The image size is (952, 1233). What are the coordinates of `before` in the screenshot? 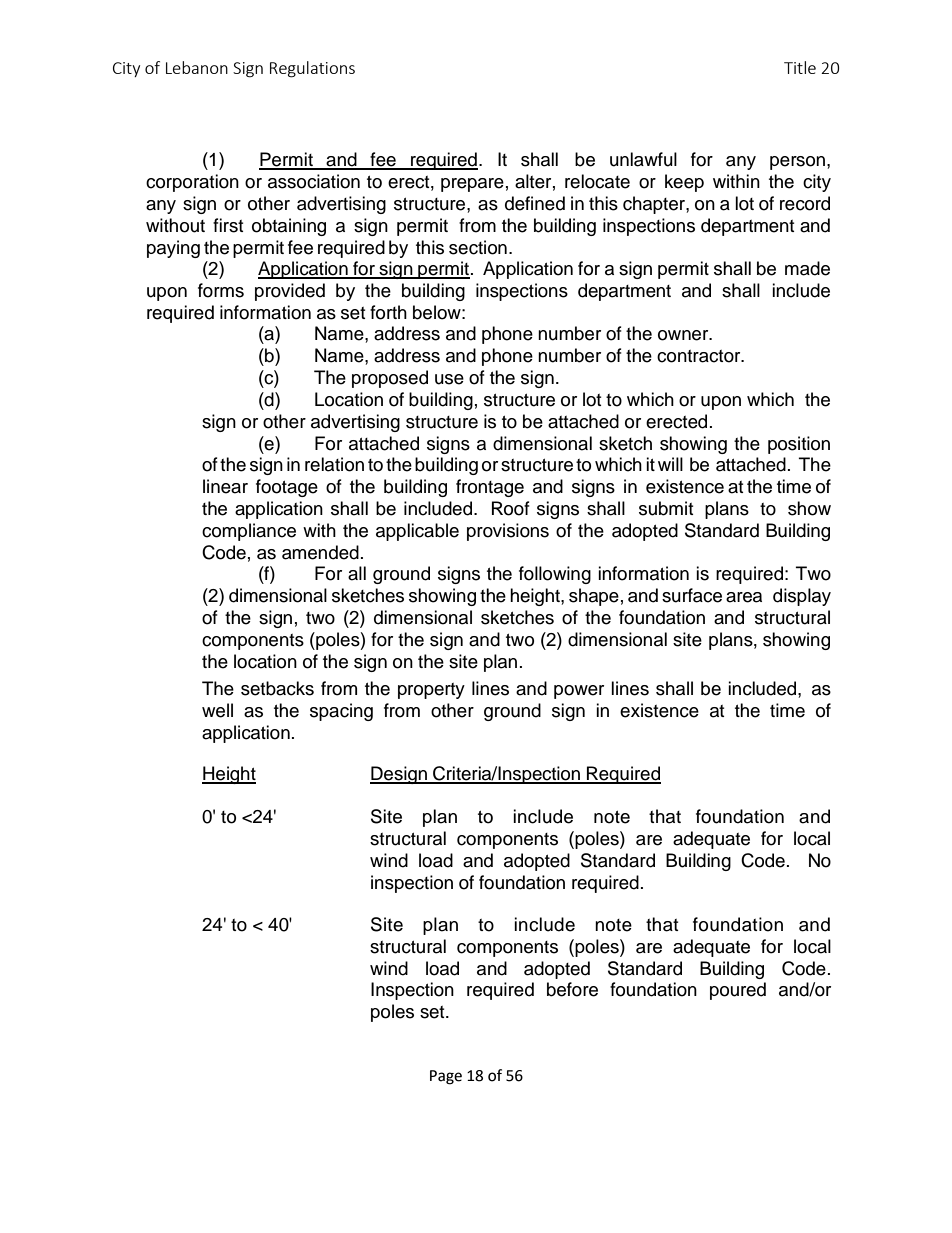 It's located at (572, 989).
